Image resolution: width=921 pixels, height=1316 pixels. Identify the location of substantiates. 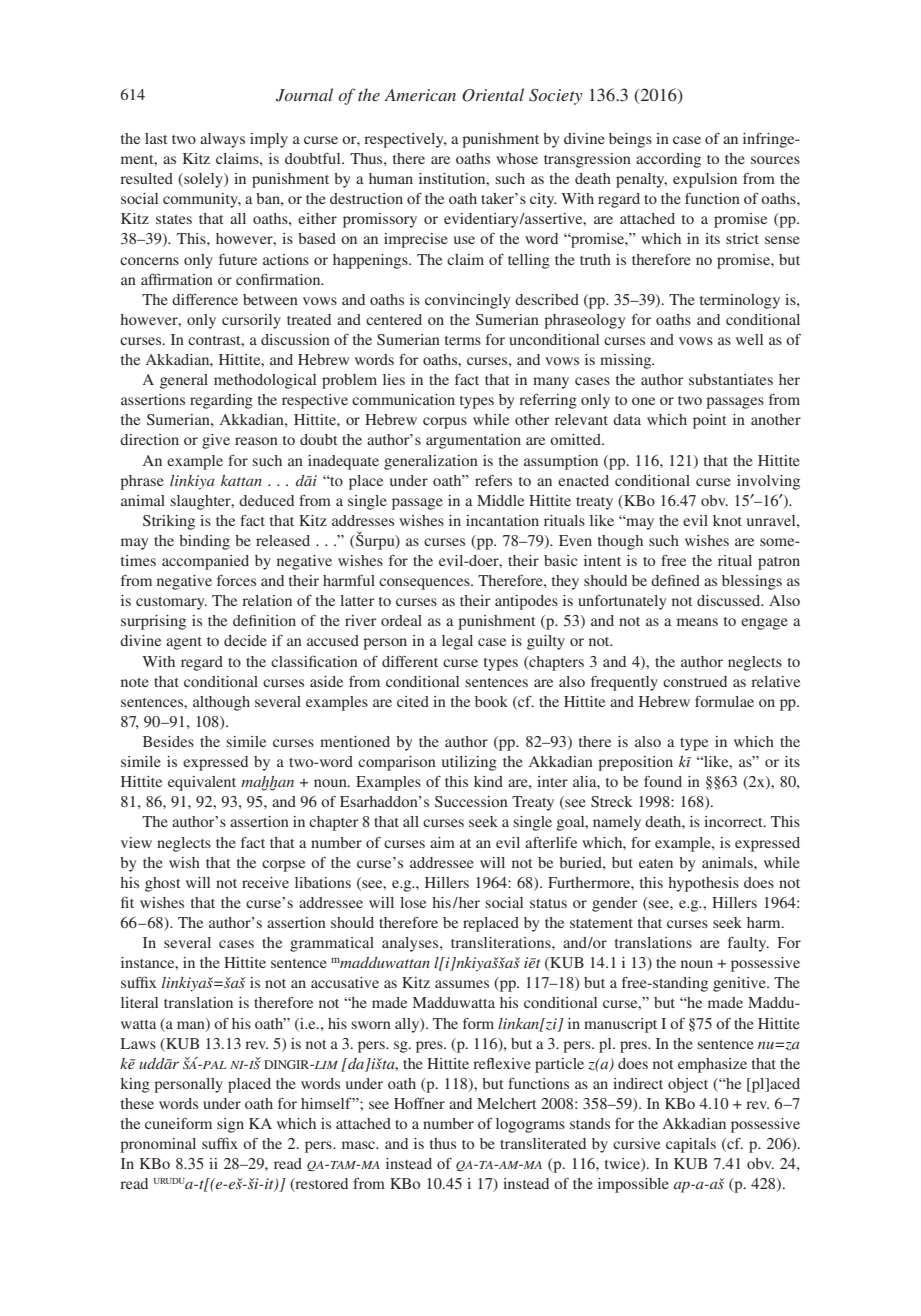
(731, 379).
